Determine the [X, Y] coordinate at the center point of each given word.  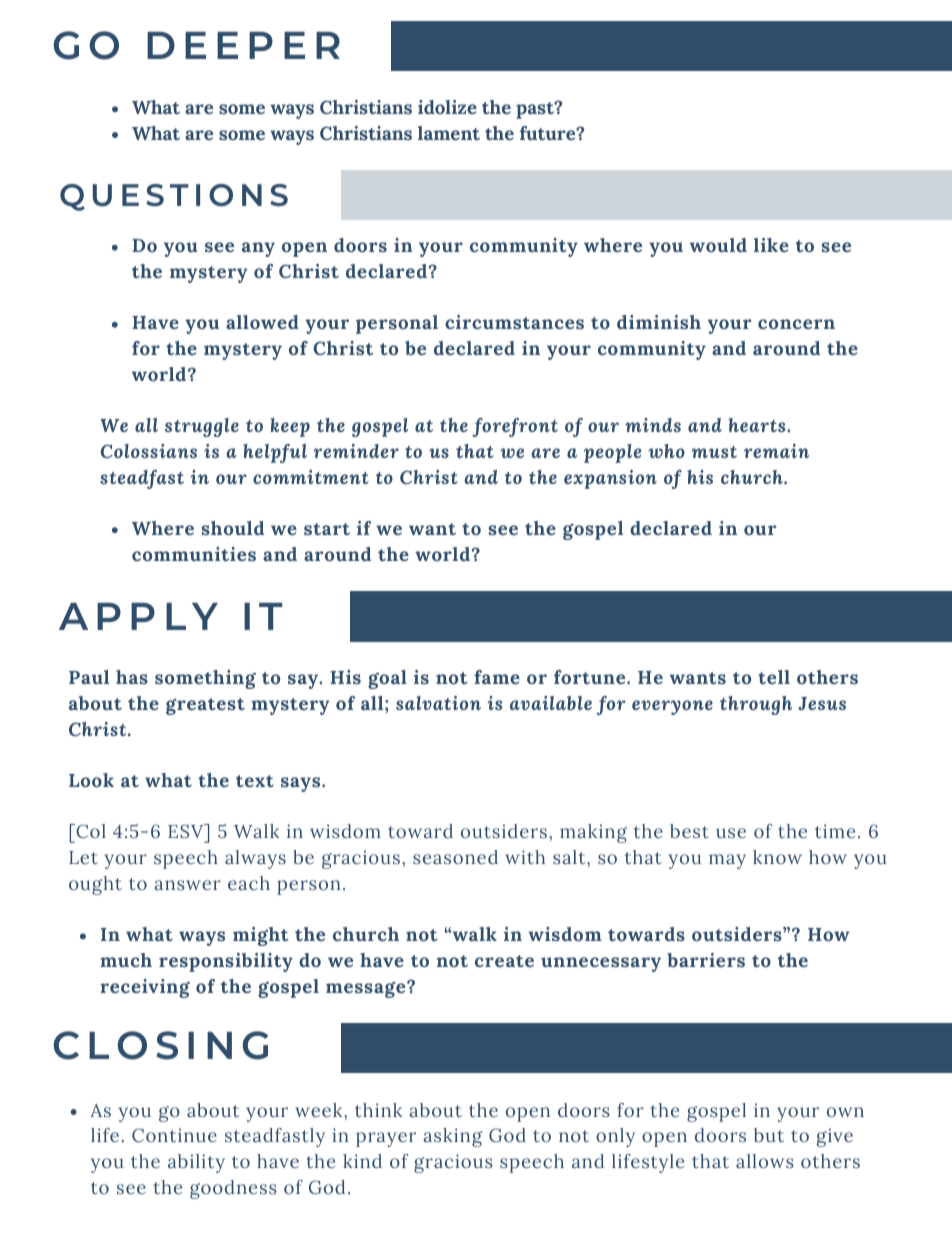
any [258, 249]
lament [449, 133]
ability [196, 1163]
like [771, 245]
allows [765, 1161]
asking [452, 1137]
